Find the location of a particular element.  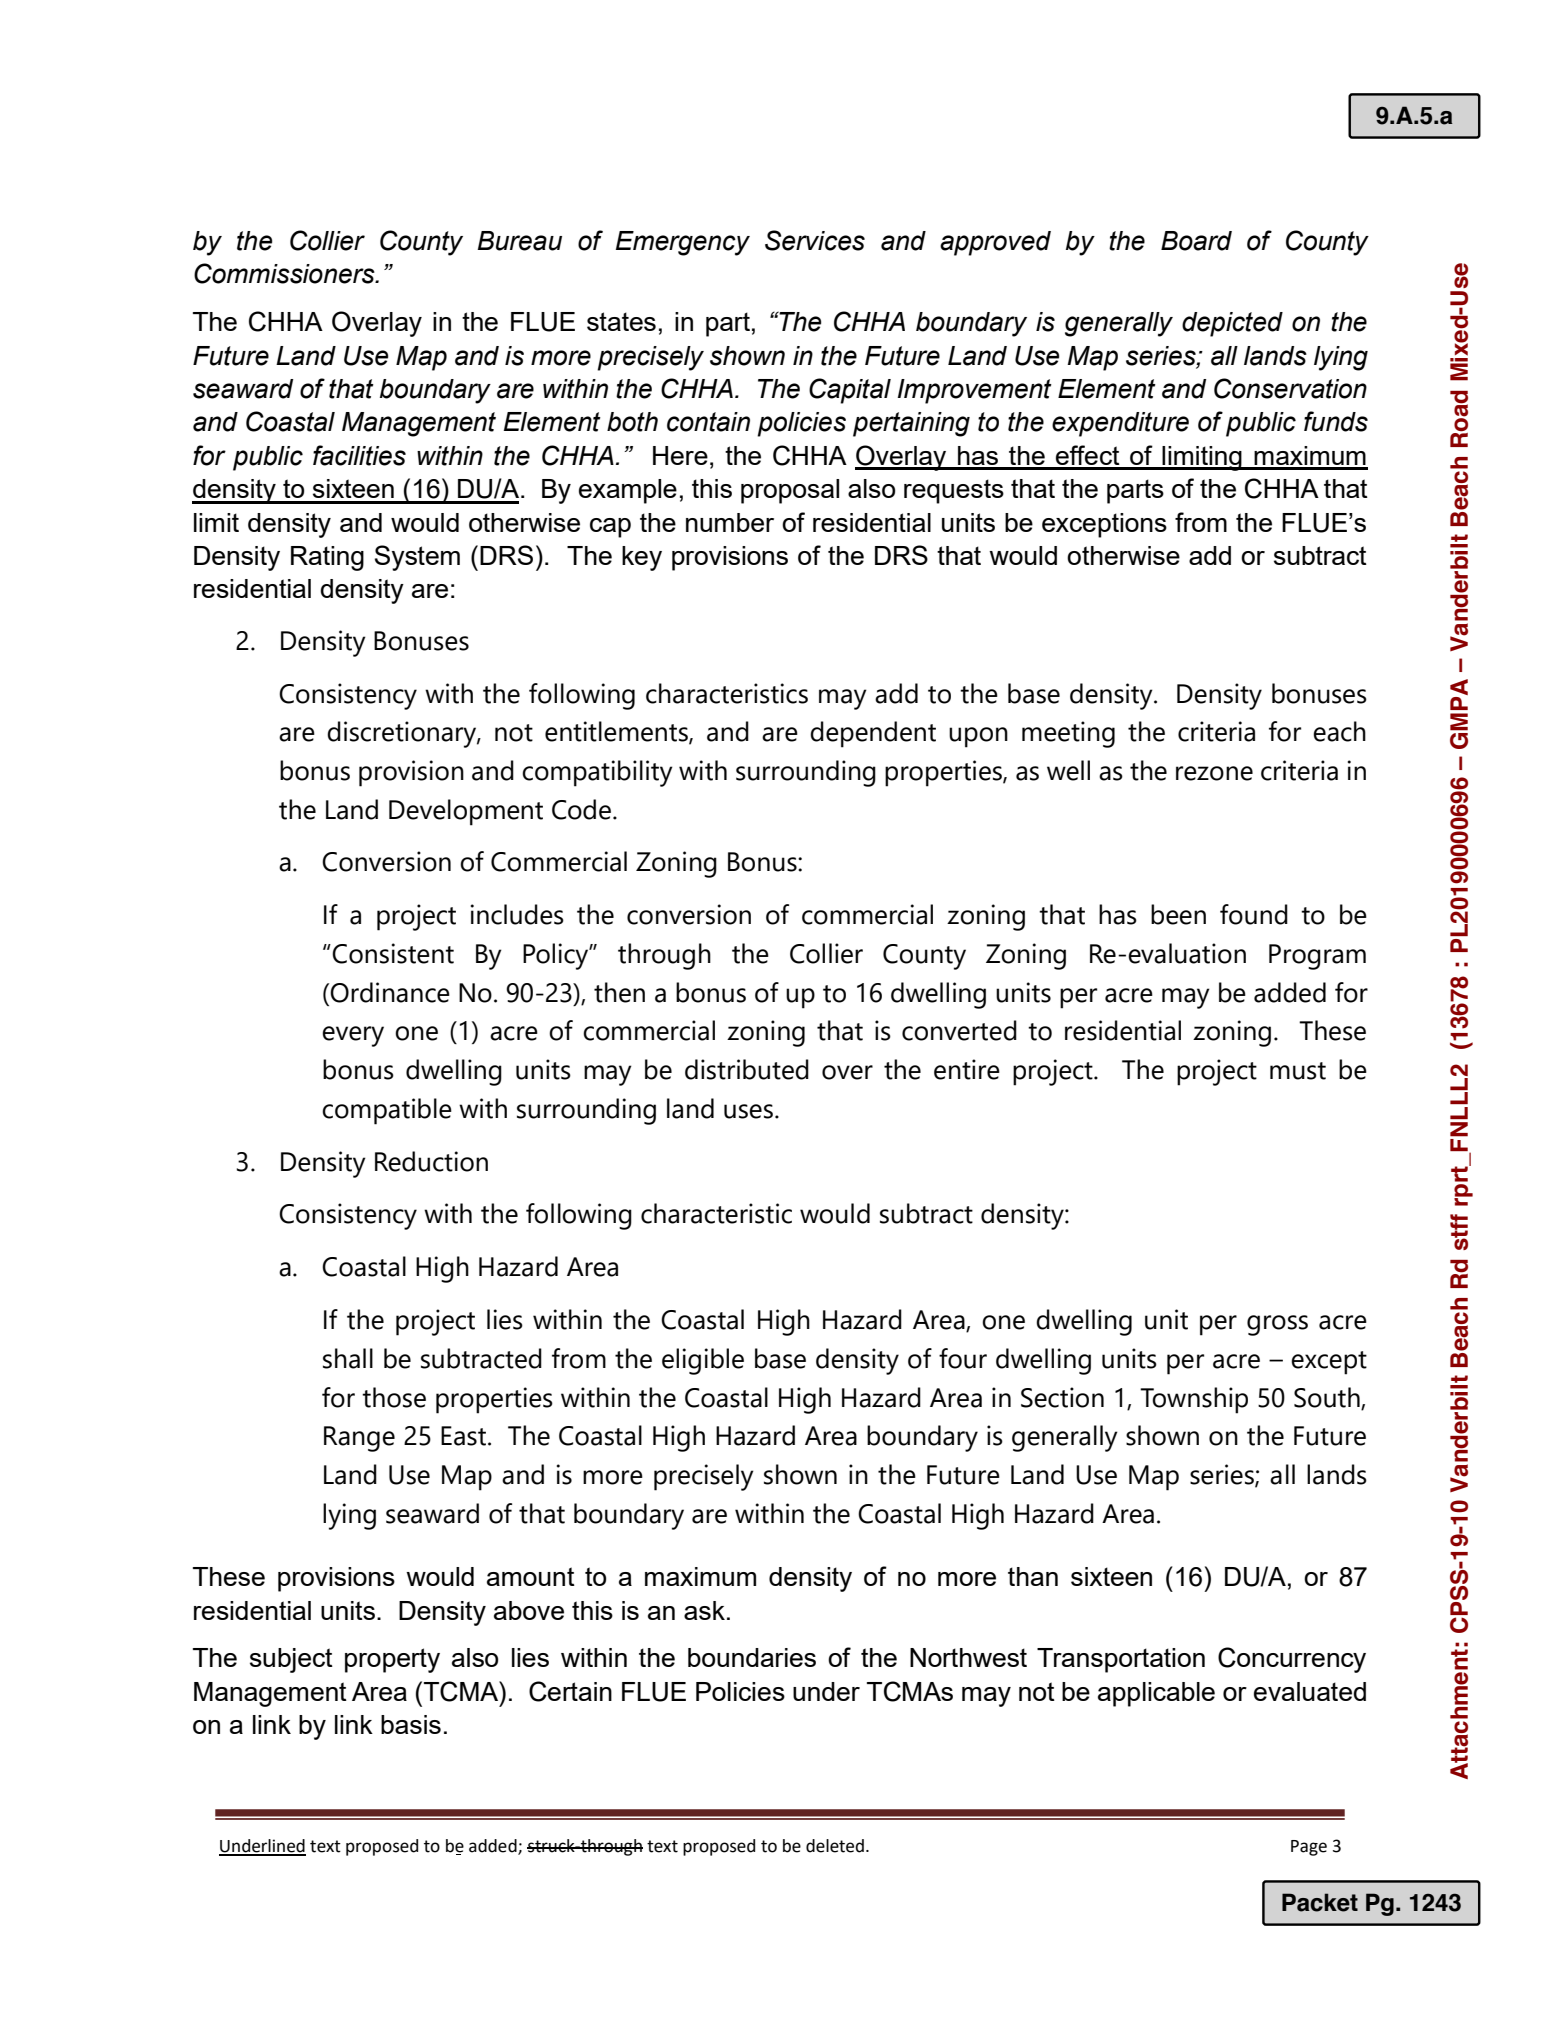

Bureau is located at coordinates (519, 241).
